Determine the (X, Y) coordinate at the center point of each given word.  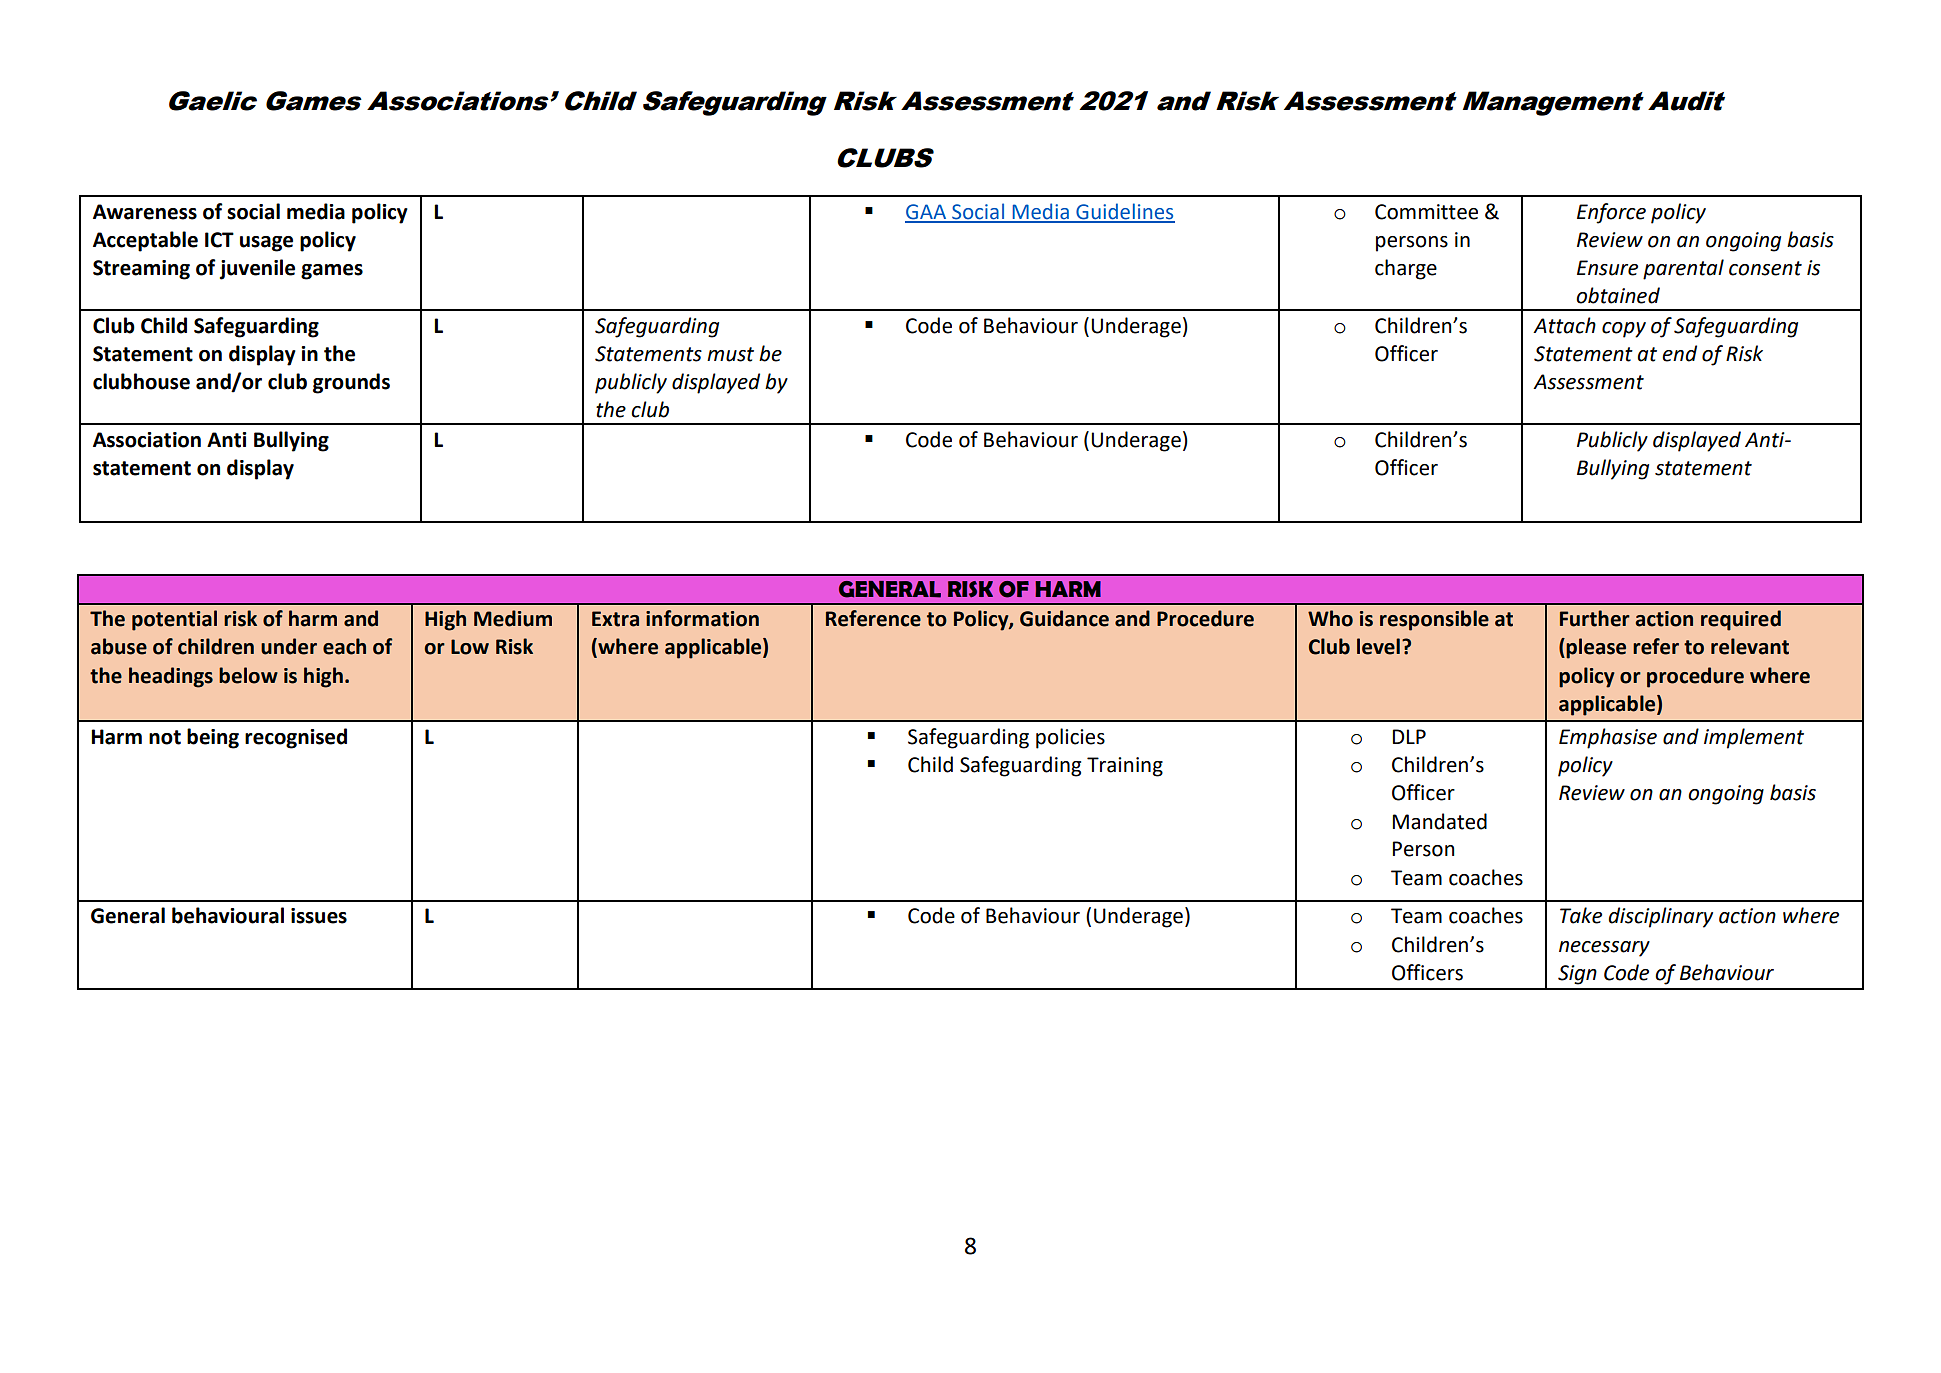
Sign (1577, 975)
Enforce (1611, 213)
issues (319, 916)
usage (266, 244)
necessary (1604, 949)
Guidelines (1124, 212)
